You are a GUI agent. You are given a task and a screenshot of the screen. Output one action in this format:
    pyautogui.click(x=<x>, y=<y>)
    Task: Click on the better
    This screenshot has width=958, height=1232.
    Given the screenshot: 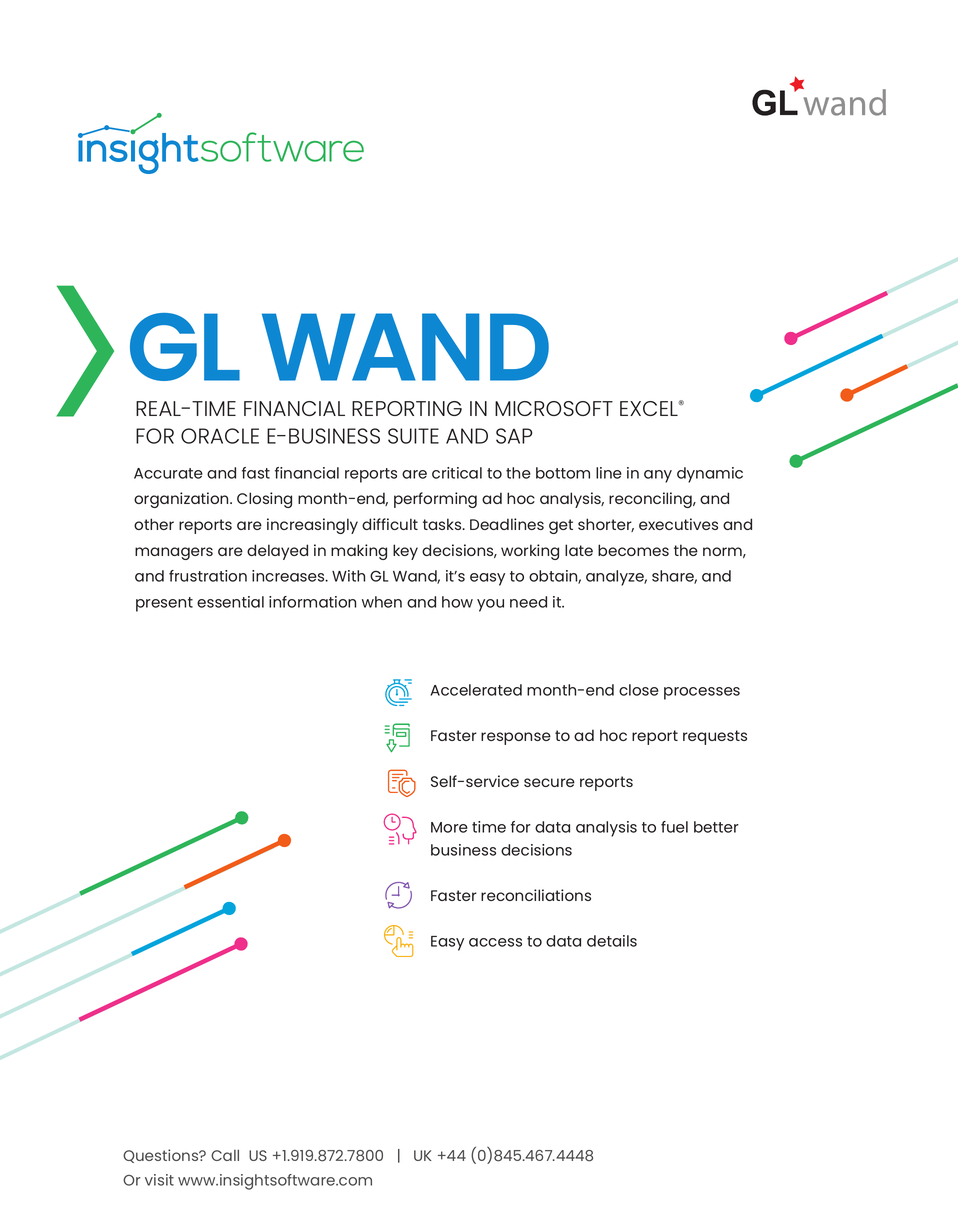 What is the action you would take?
    pyautogui.click(x=716, y=827)
